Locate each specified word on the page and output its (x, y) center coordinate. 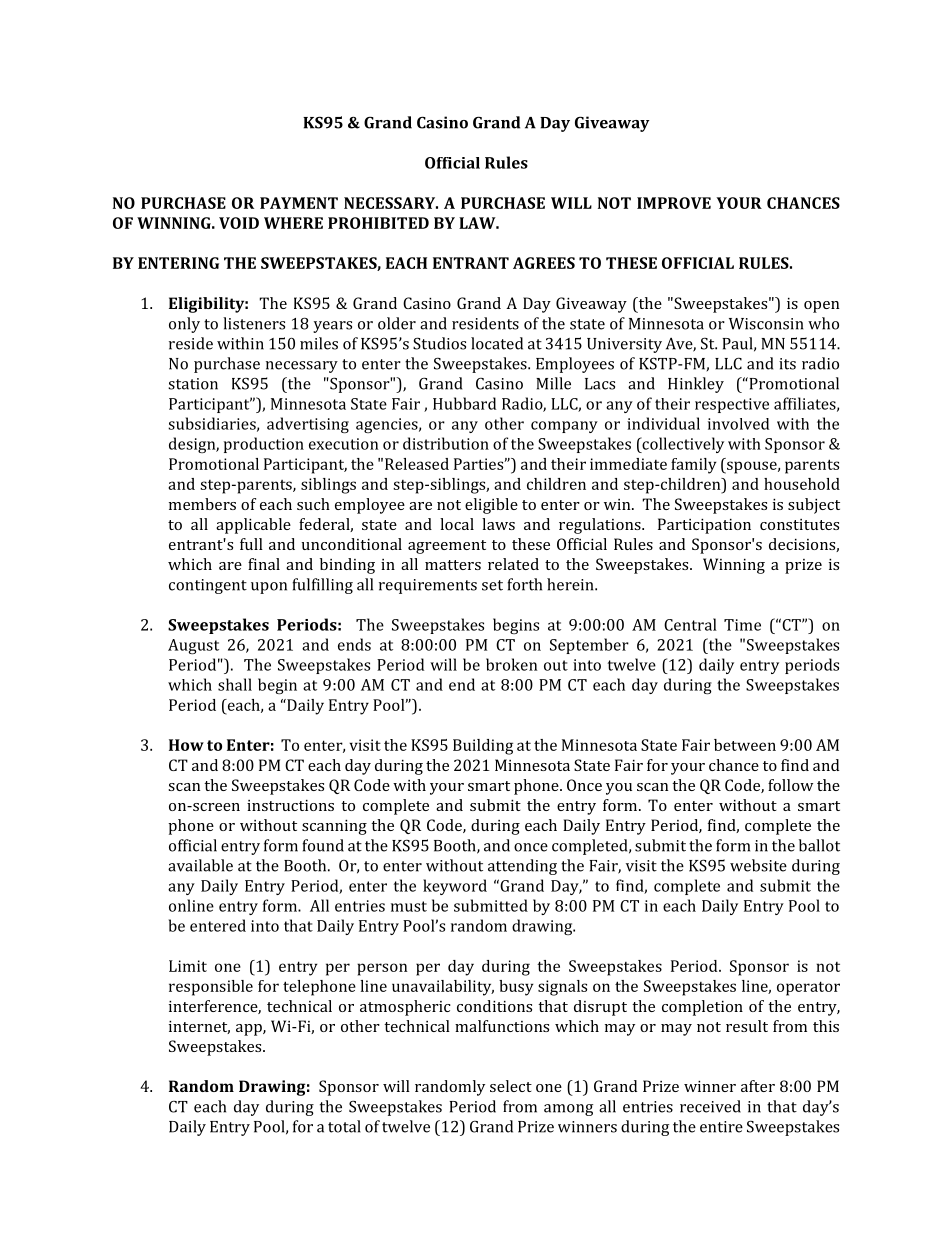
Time (742, 625)
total (344, 1126)
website (758, 865)
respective (732, 405)
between (745, 745)
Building (483, 747)
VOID (239, 223)
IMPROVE (674, 203)
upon (269, 588)
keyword (455, 887)
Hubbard (464, 403)
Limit (188, 966)
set (492, 585)
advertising (308, 425)
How (186, 745)
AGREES (544, 263)
